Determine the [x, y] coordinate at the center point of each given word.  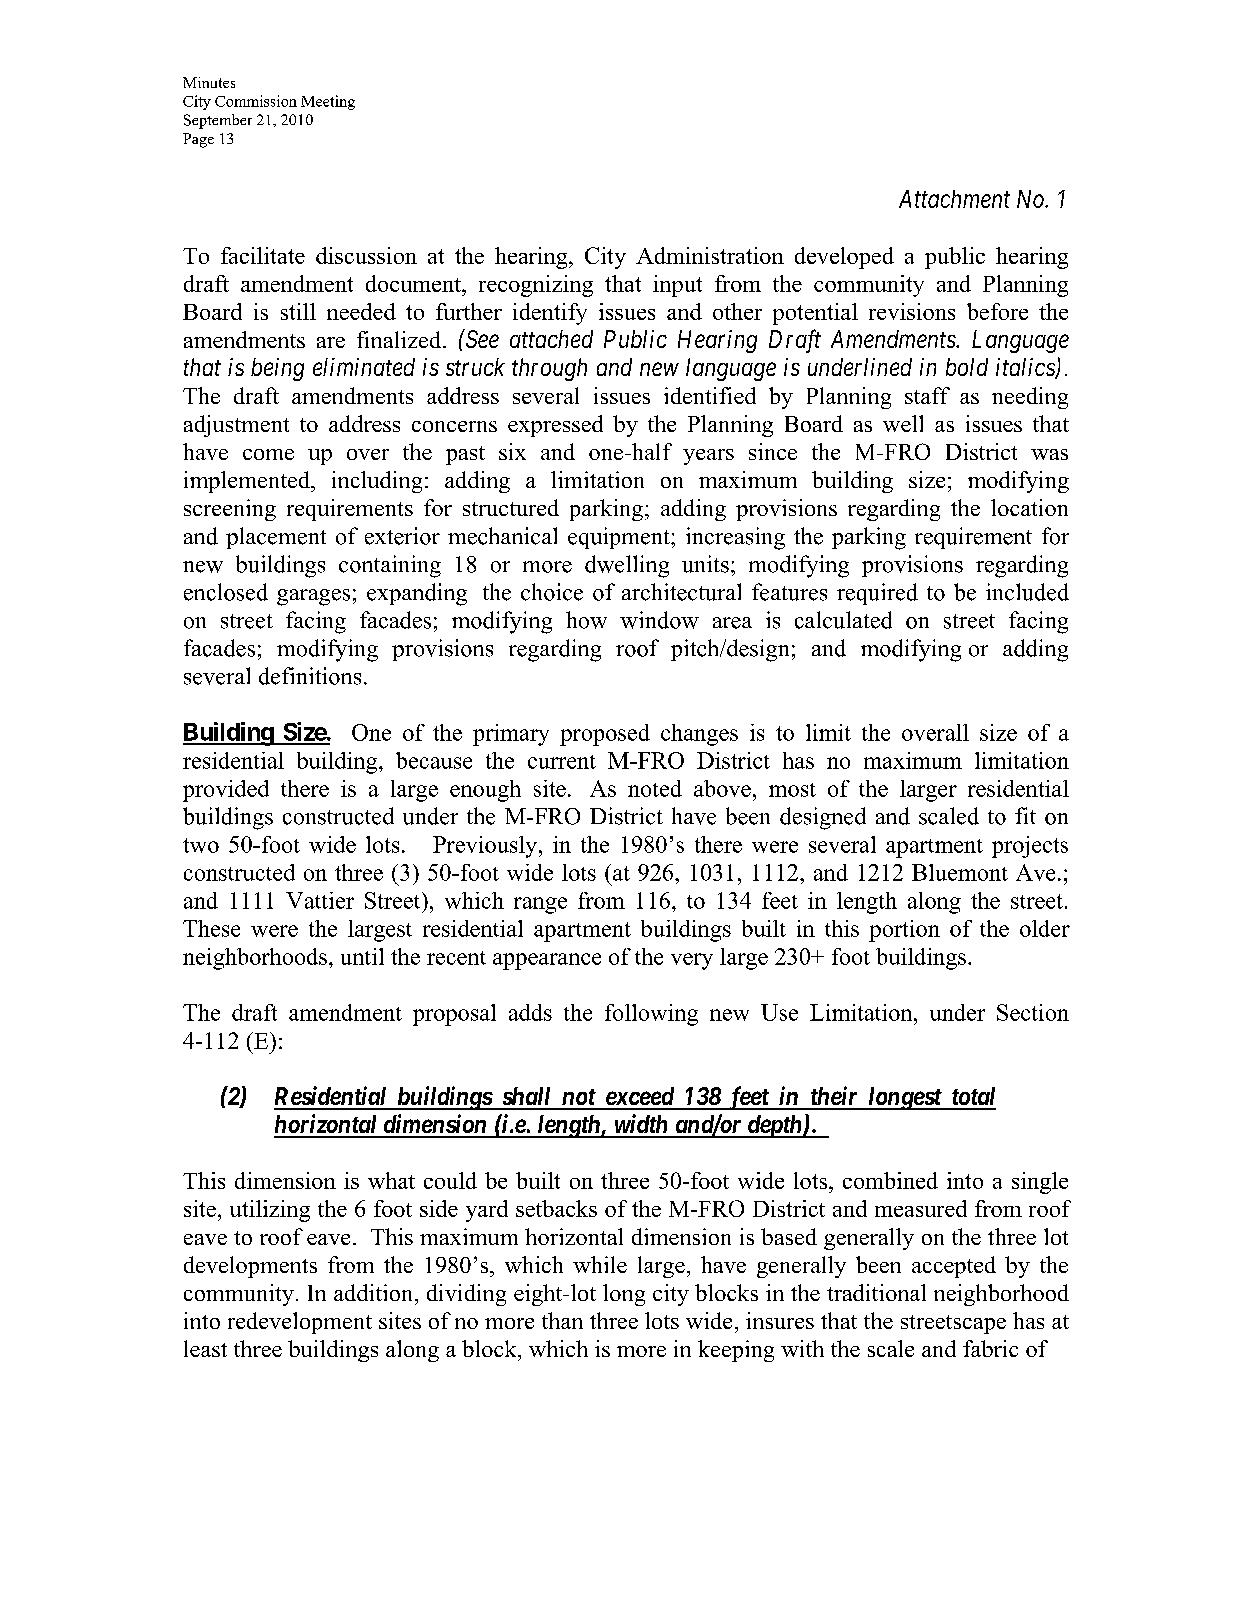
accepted [954, 1267]
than [562, 1320]
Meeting [328, 102]
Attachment [954, 199]
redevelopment [300, 1323]
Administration [710, 255]
